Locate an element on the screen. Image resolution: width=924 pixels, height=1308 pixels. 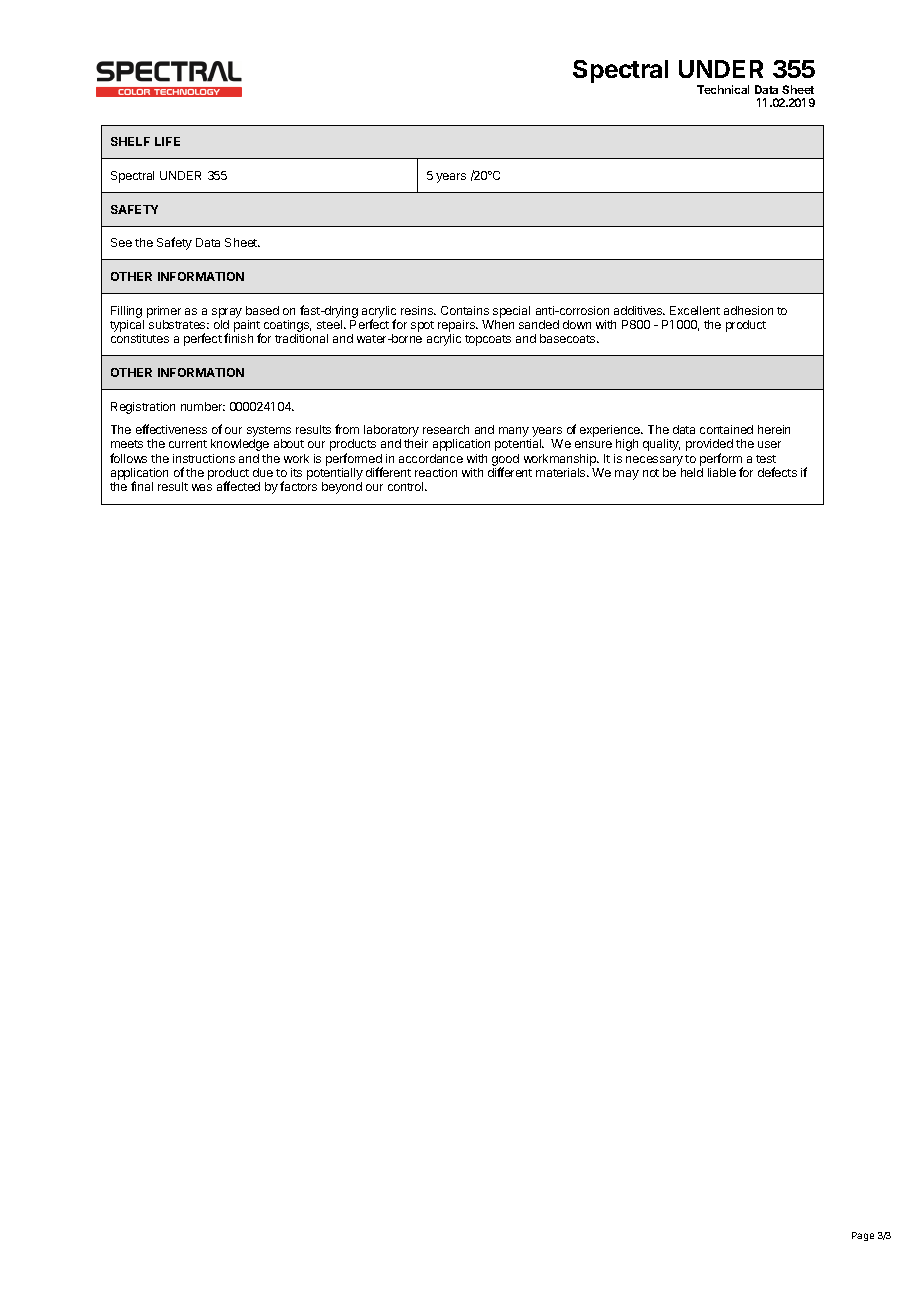
adhesion is located at coordinates (748, 310).
